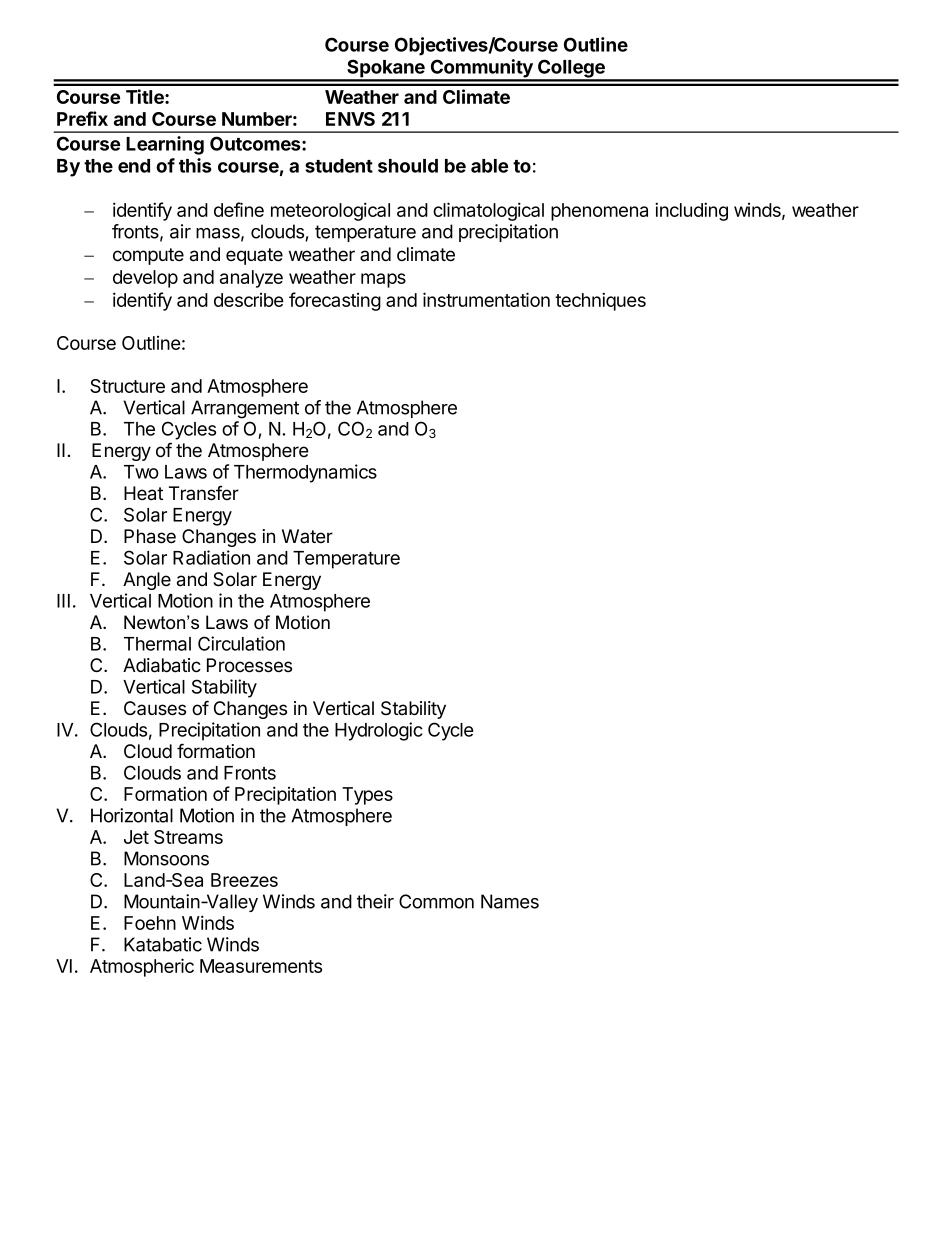 This page has width=952, height=1233. I want to click on Adiabatic, so click(162, 665).
